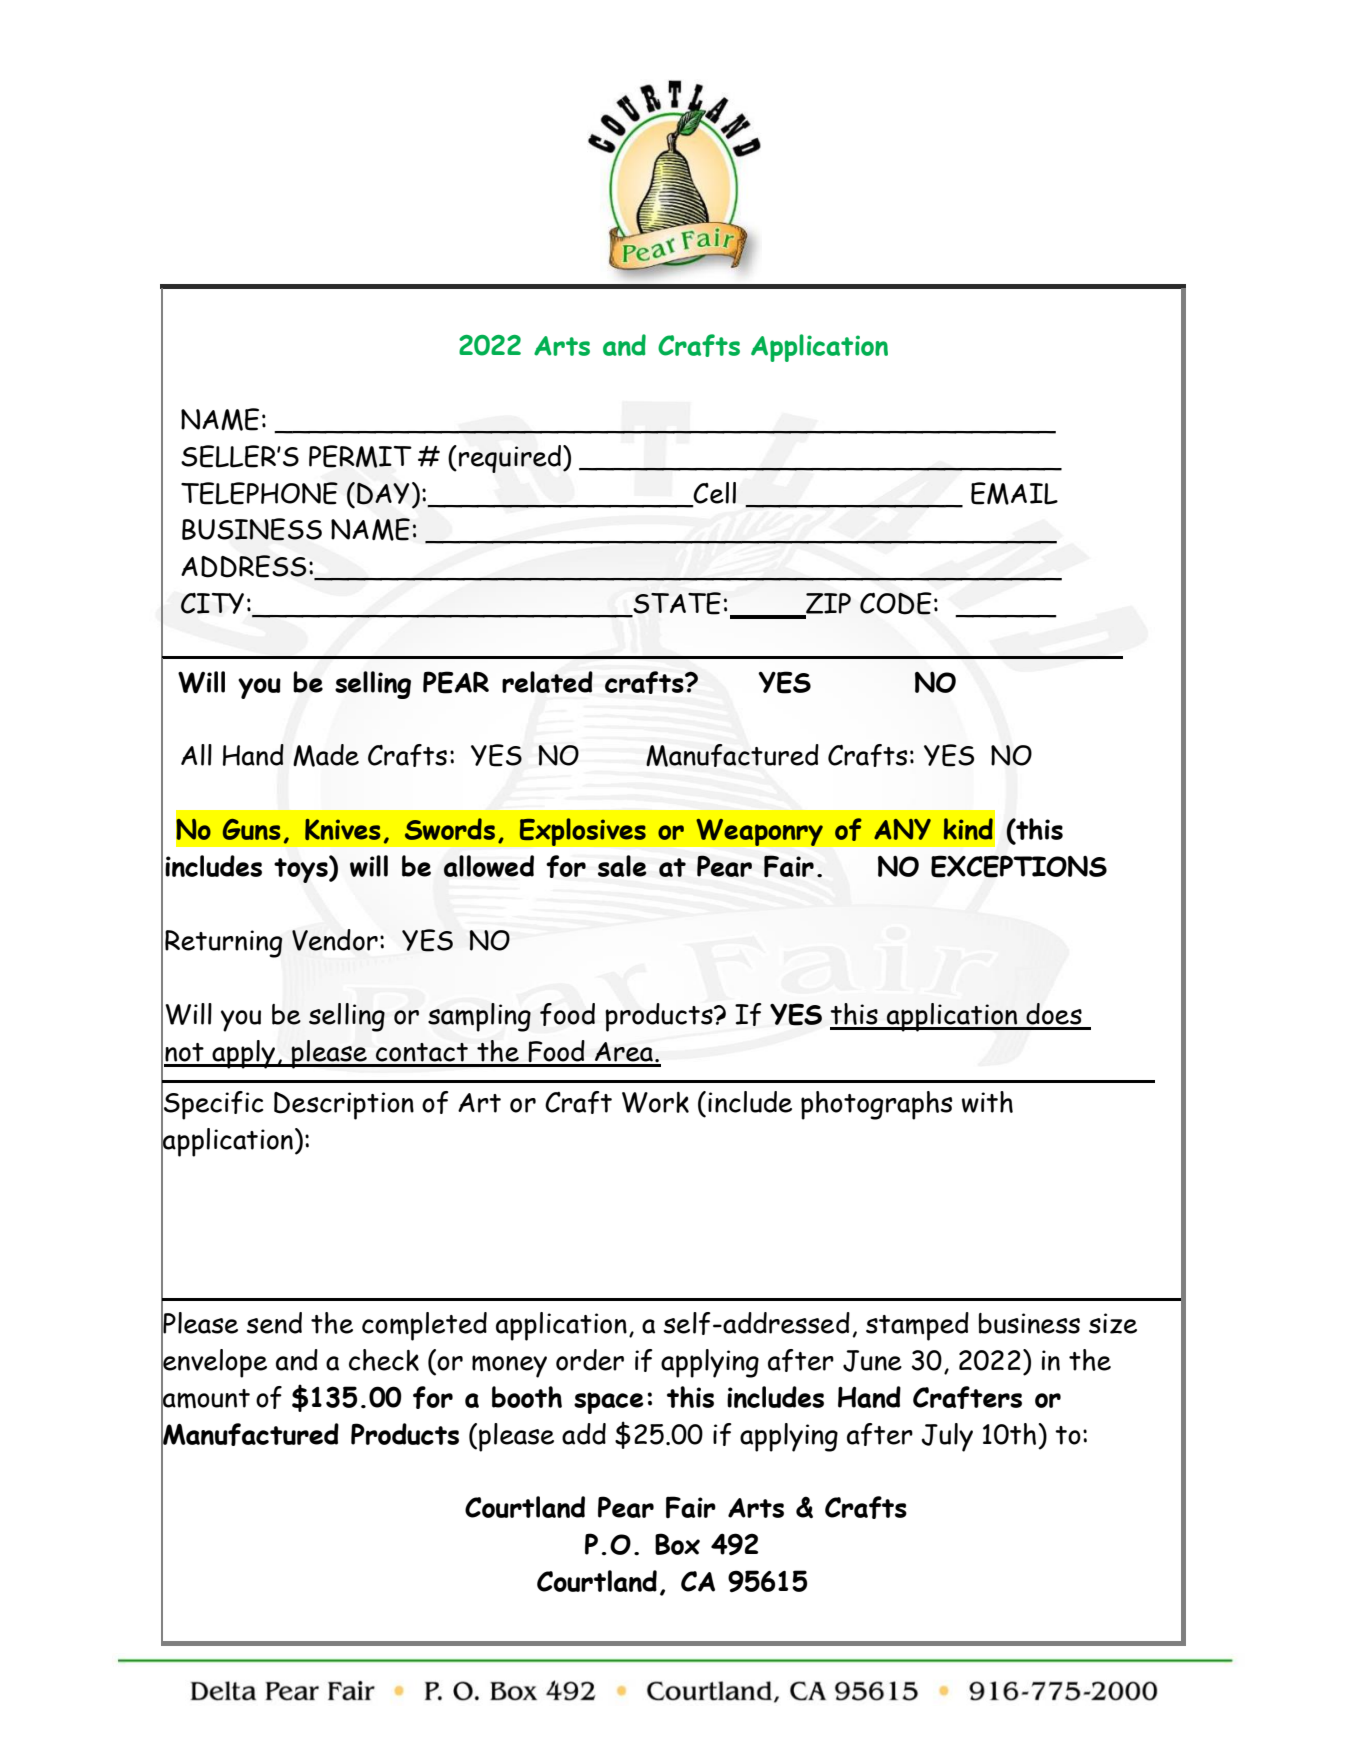  Describe the element at coordinates (1014, 493) in the screenshot. I see `EMAIL` at that location.
